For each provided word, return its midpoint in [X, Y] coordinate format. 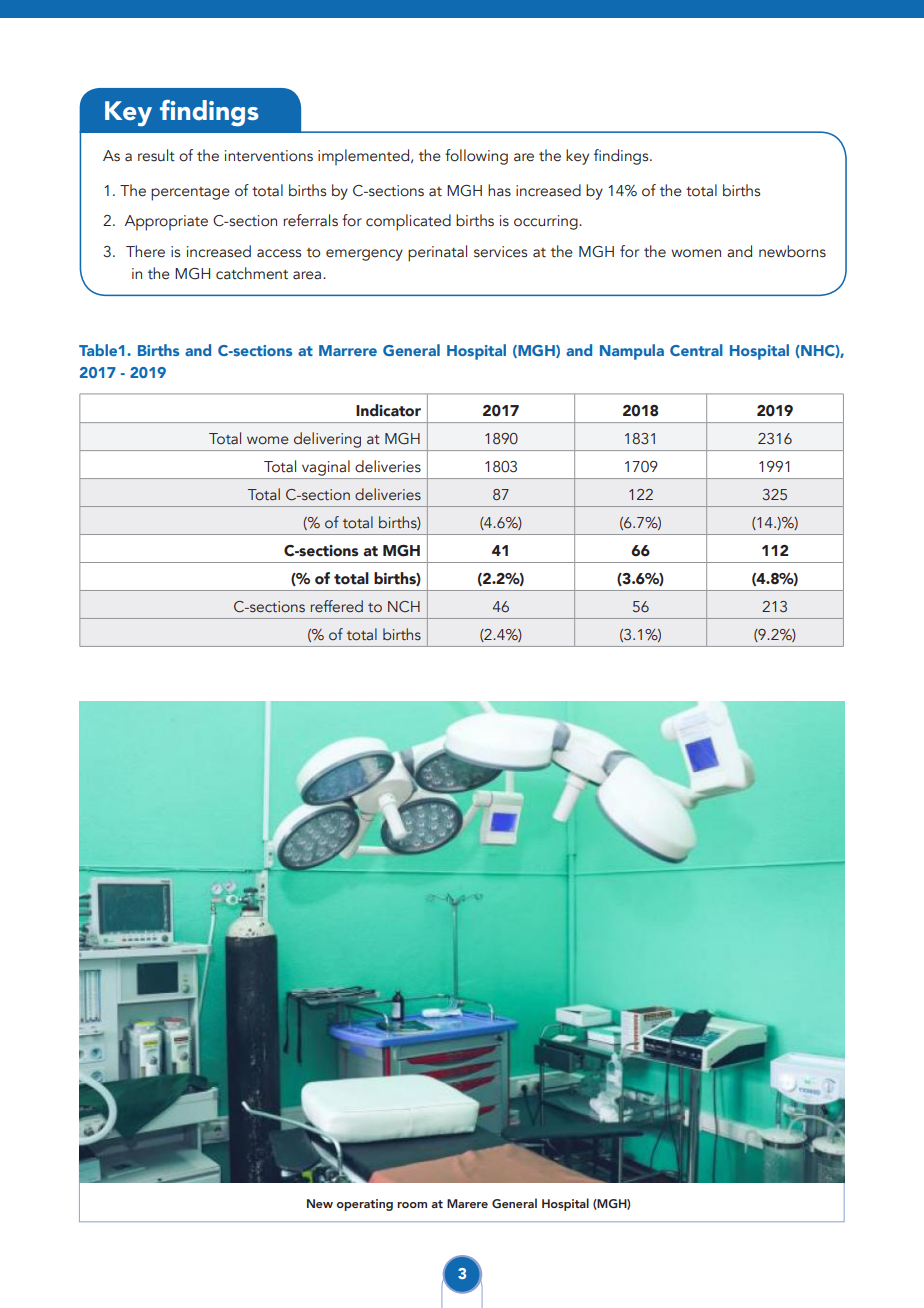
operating [365, 1205]
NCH [404, 606]
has [499, 190]
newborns [792, 251]
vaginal [326, 469]
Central [696, 350]
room [412, 1205]
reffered [336, 606]
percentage [190, 194]
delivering [327, 441]
